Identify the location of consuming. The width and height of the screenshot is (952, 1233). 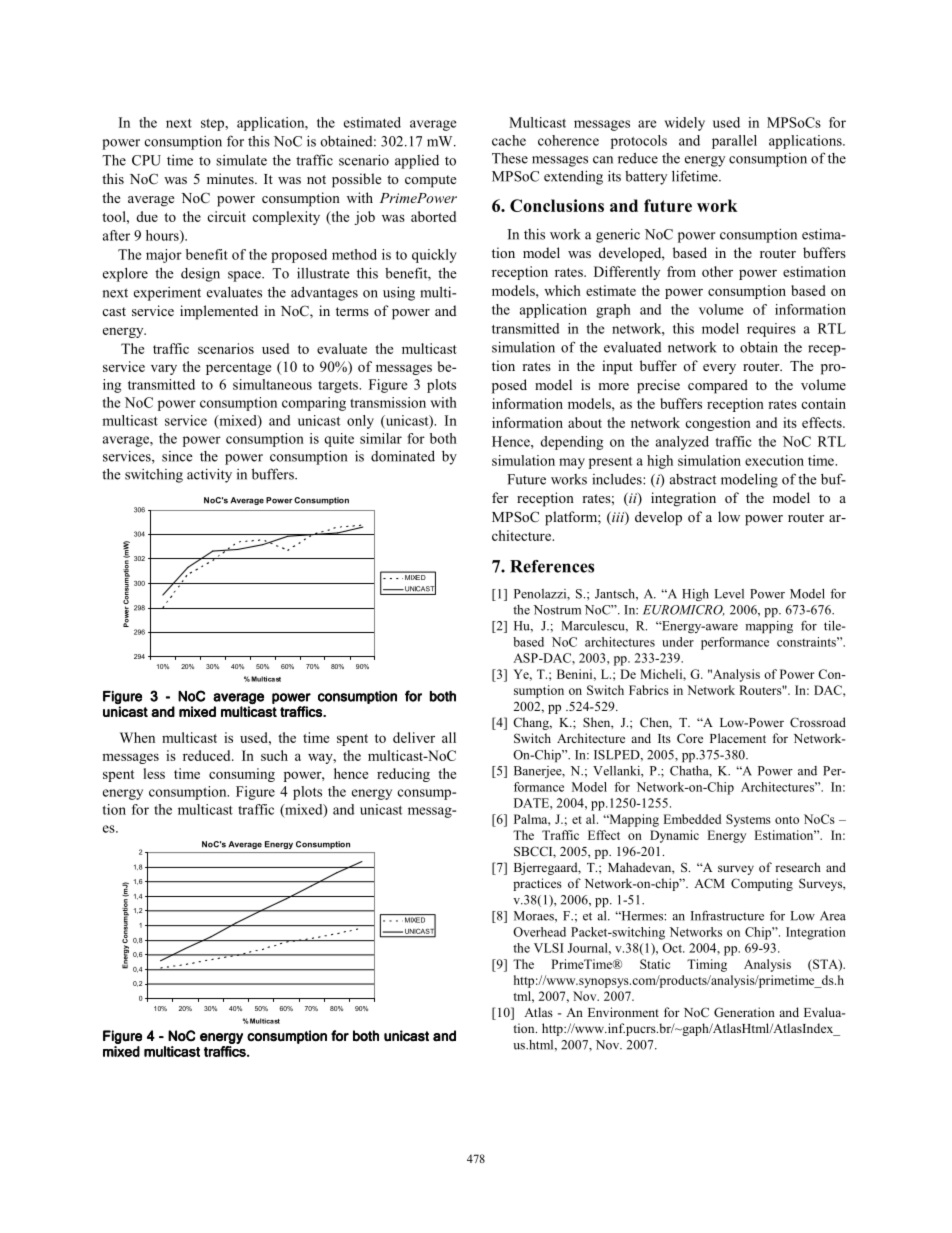
(242, 775).
